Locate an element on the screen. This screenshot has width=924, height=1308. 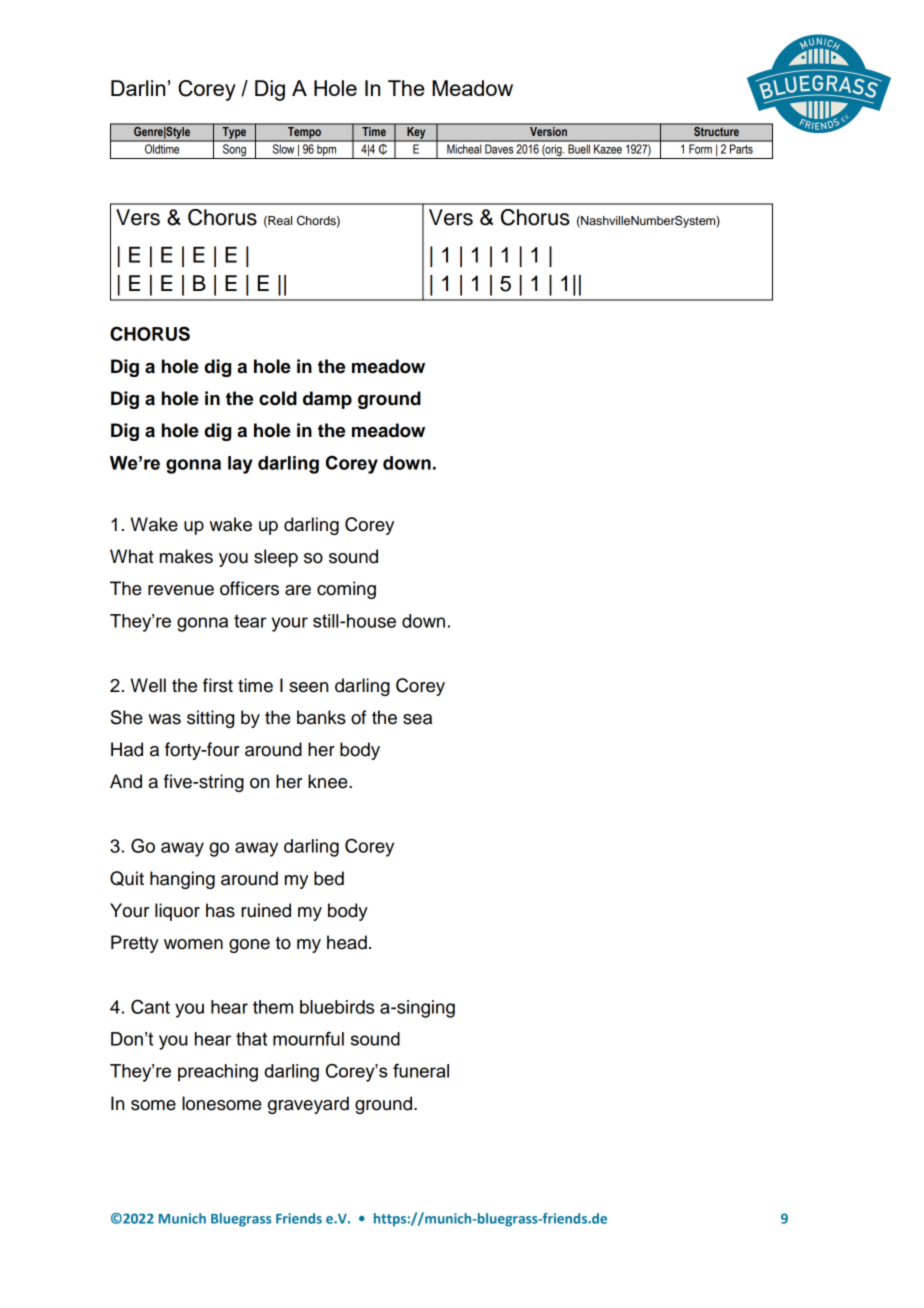
coming is located at coordinates (346, 590).
